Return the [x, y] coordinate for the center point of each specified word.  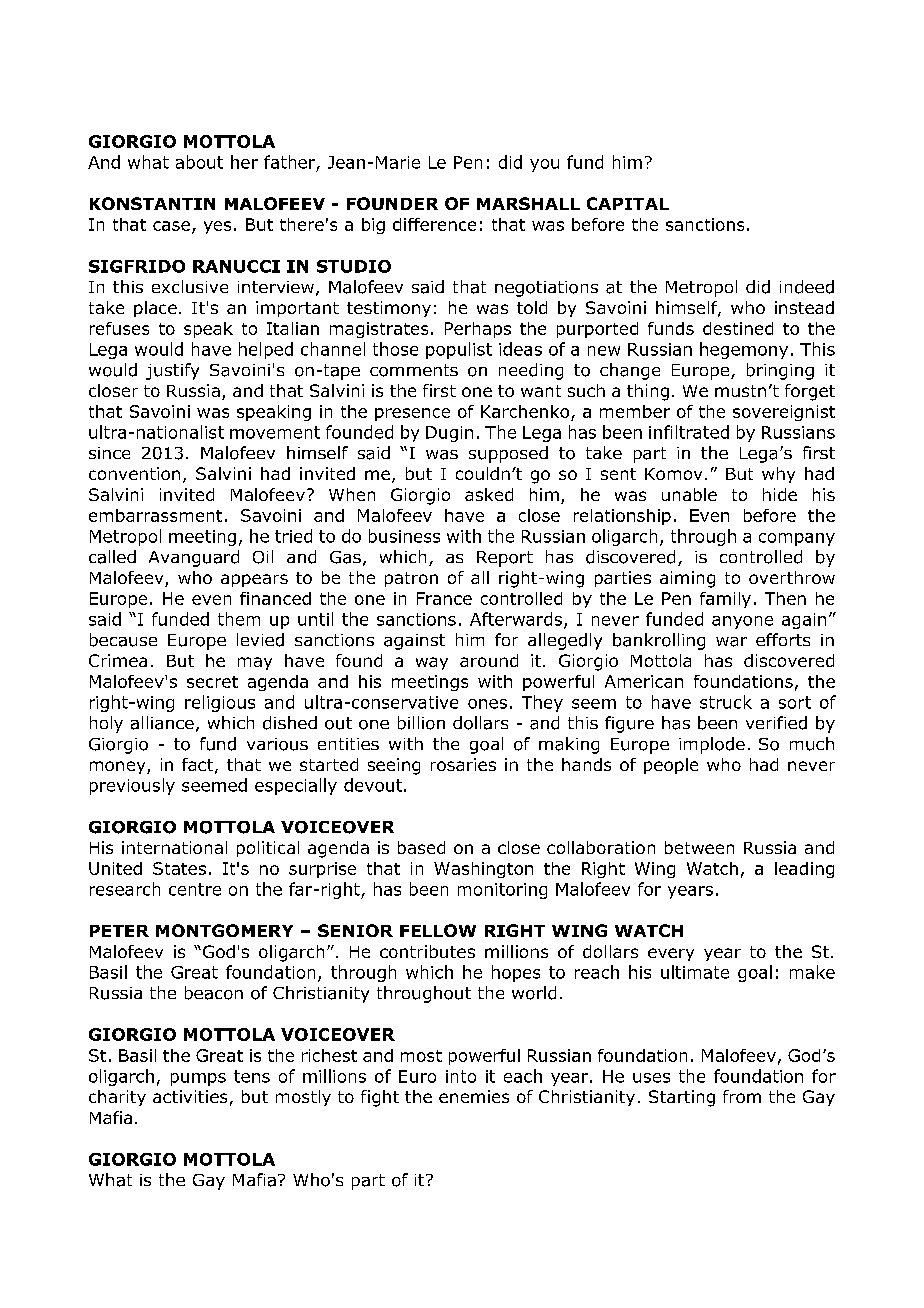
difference [434, 224]
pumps [198, 1079]
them [239, 619]
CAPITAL [628, 203]
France [444, 598]
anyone [742, 622]
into [461, 1076]
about [199, 162]
